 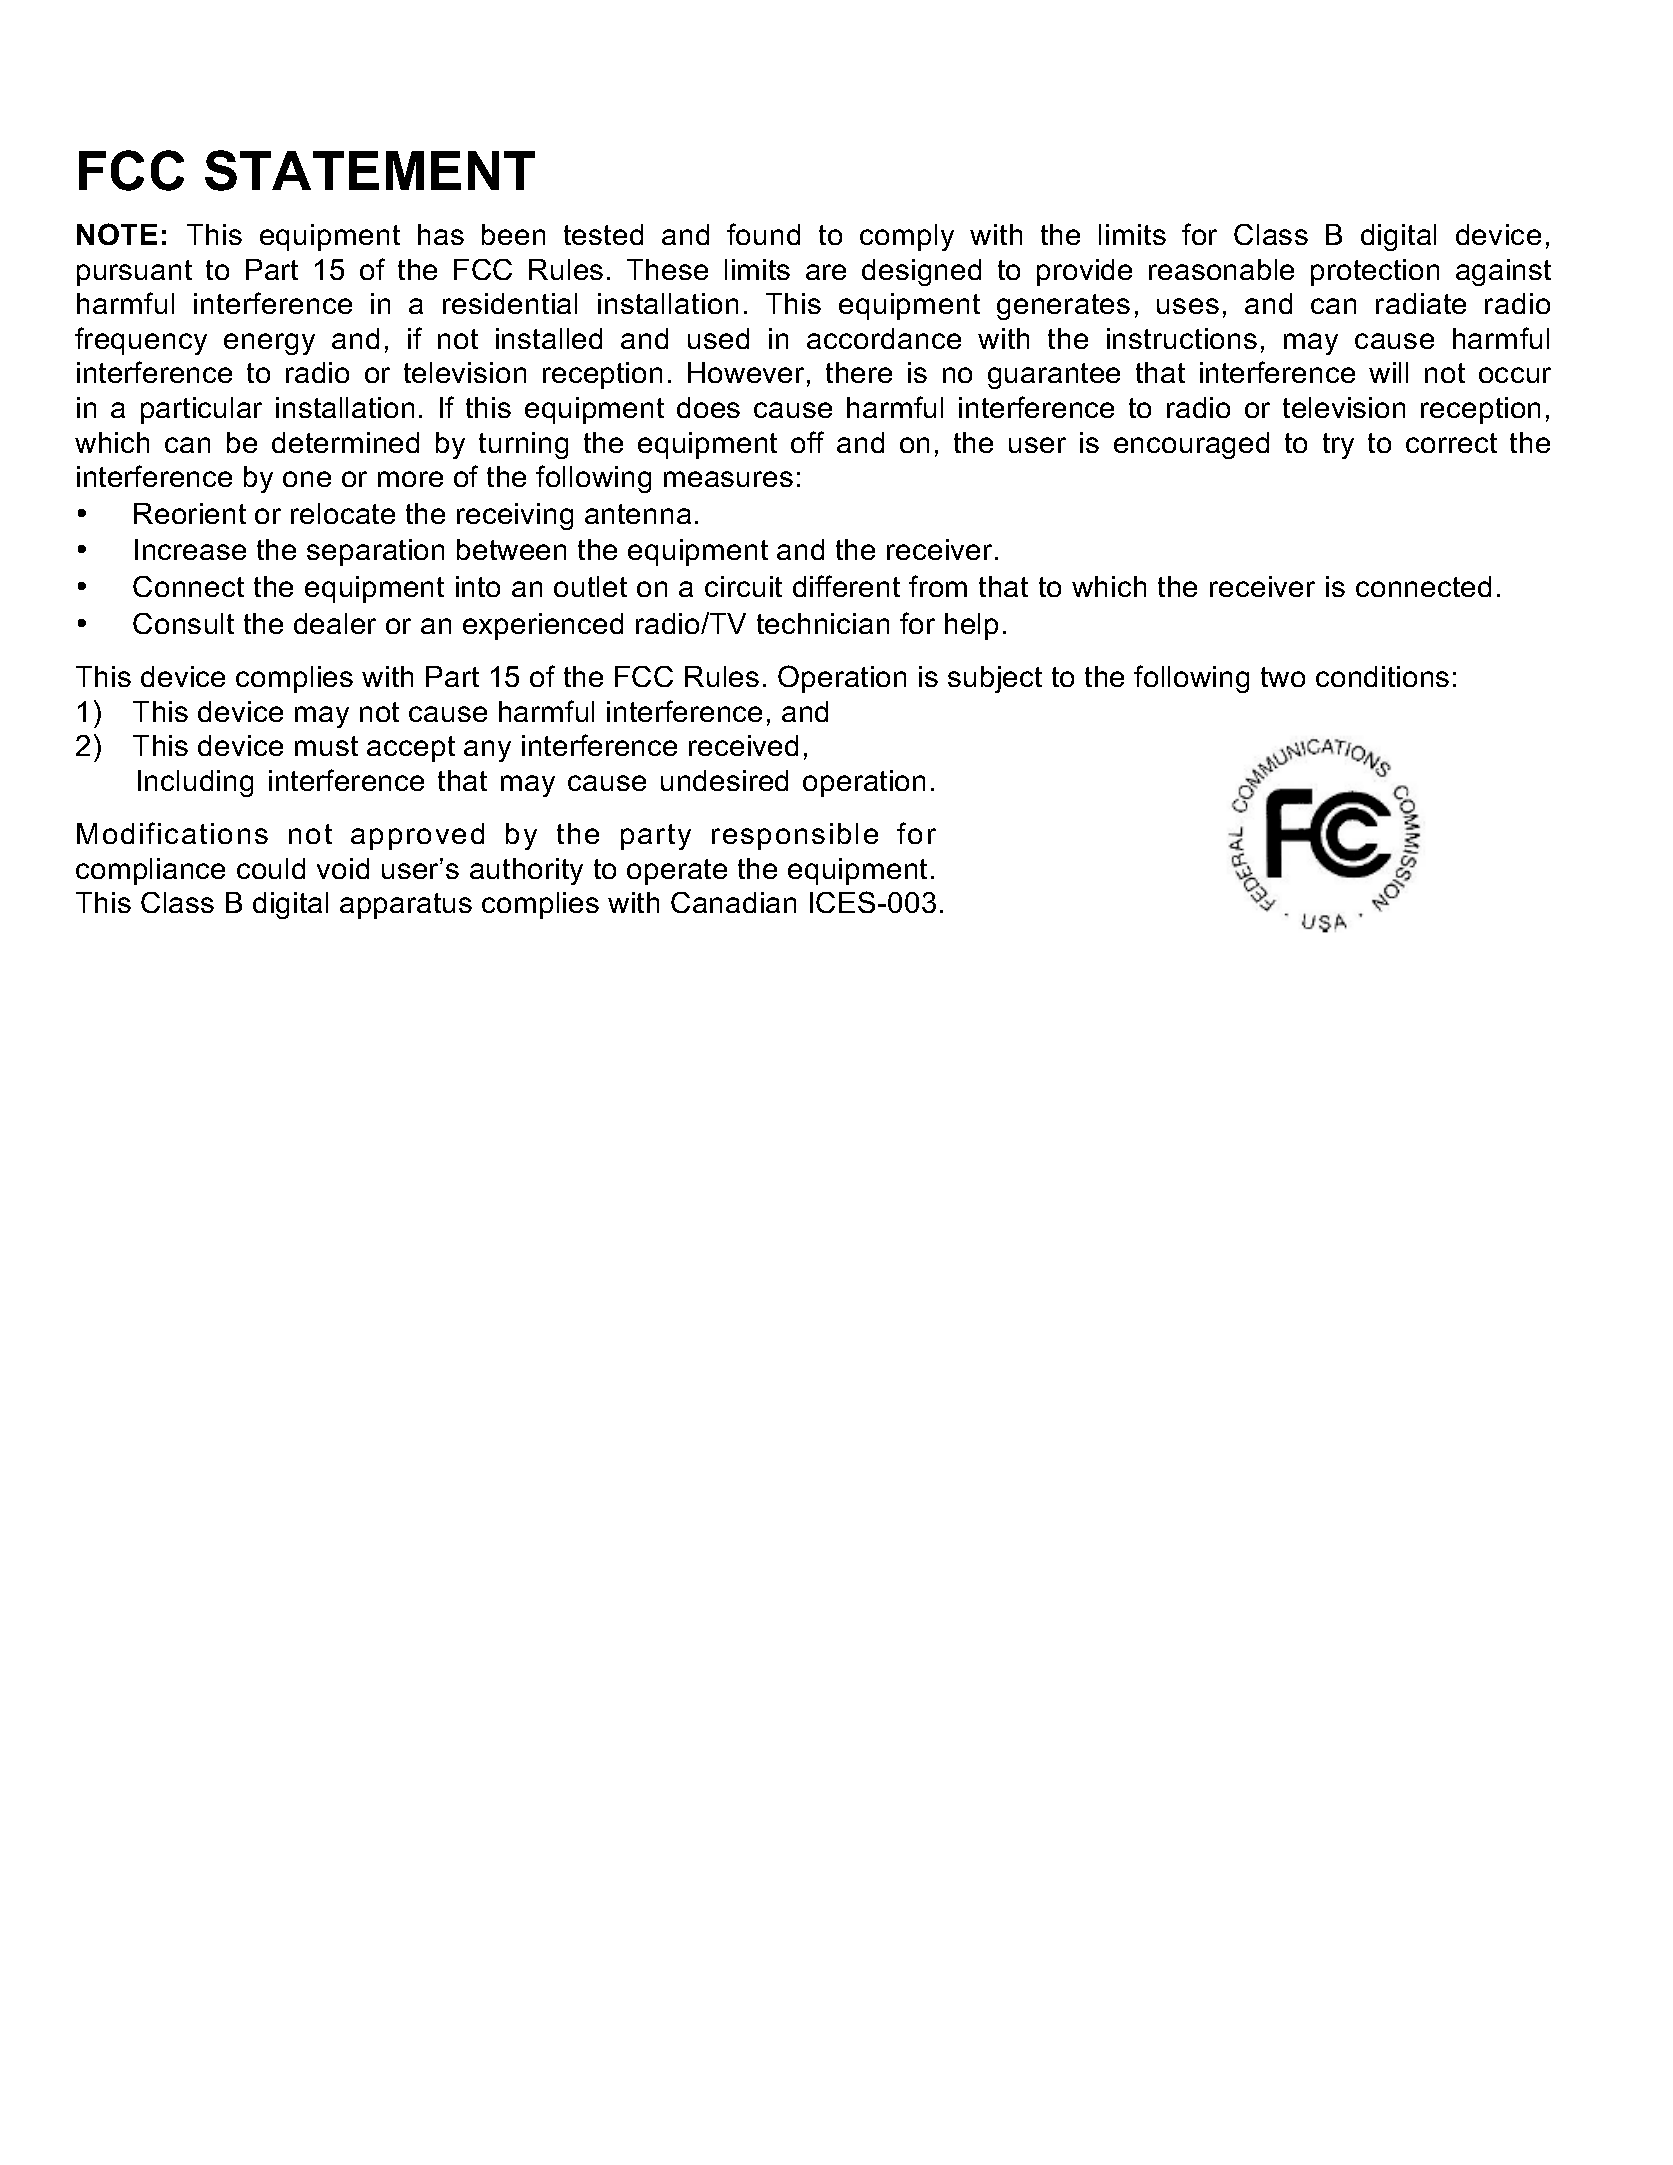 I want to click on Increase, so click(x=190, y=549).
